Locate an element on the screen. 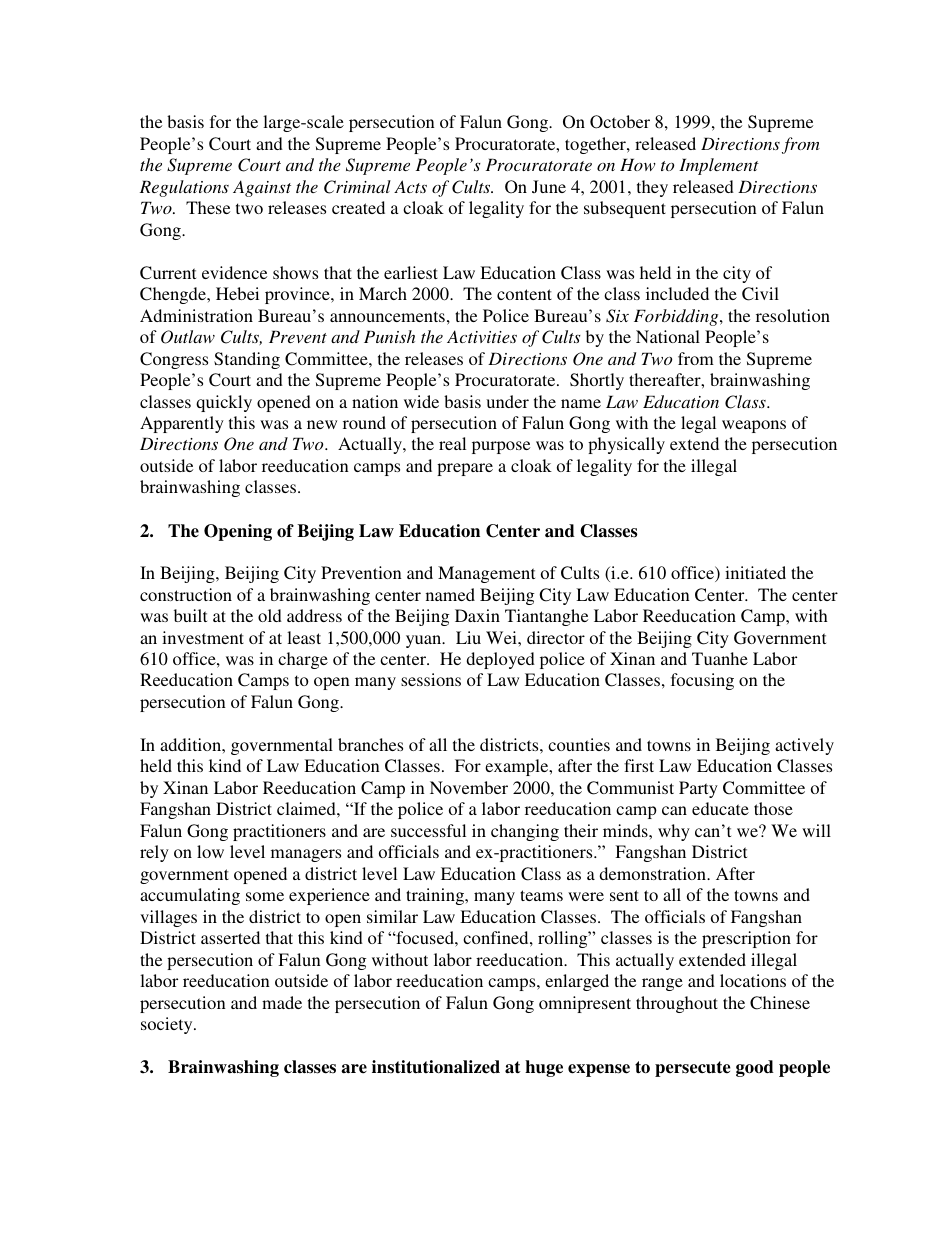 This screenshot has width=952, height=1233. November is located at coordinates (469, 787).
